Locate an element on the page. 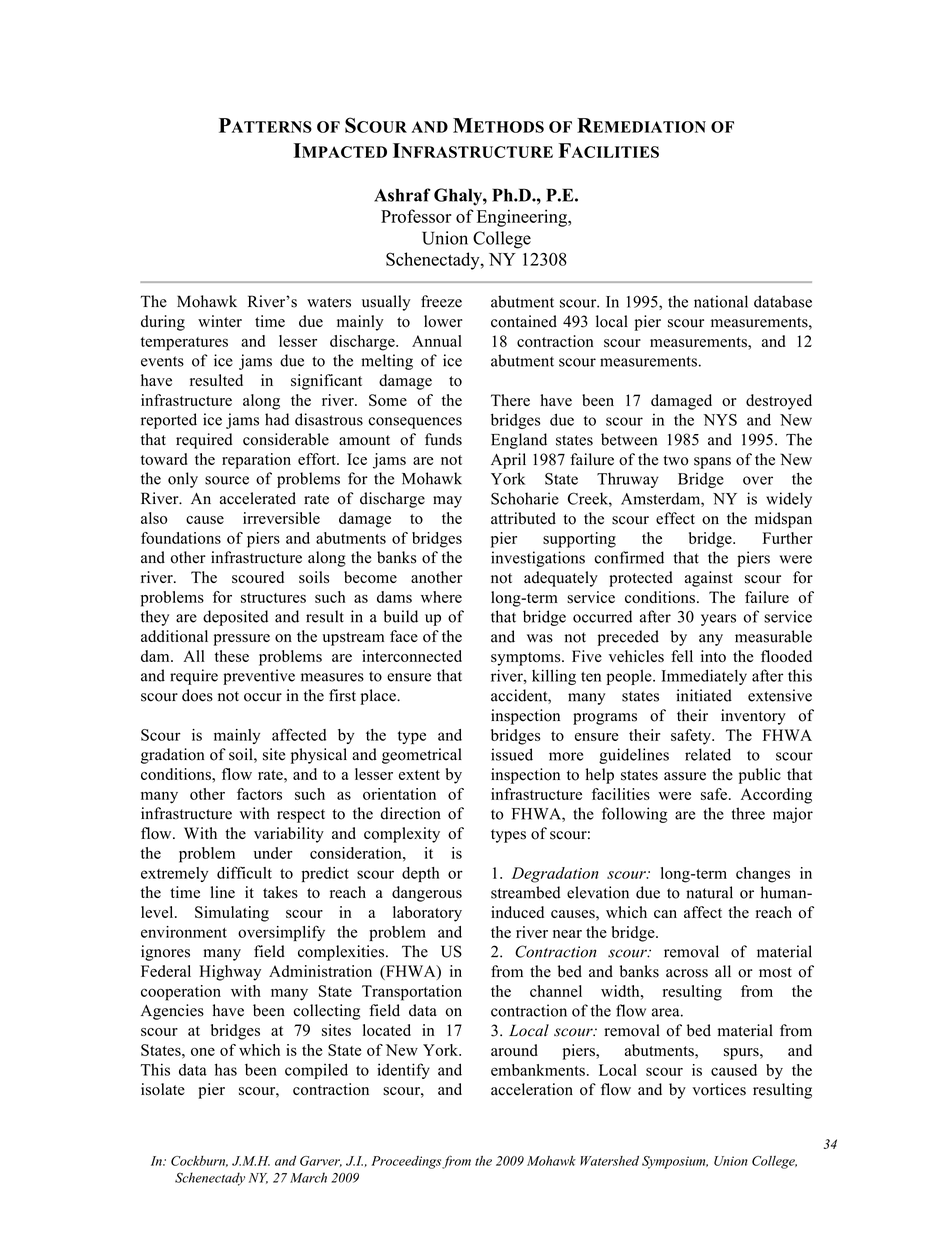 Image resolution: width=952 pixels, height=1233 pixels. depth is located at coordinates (421, 874).
